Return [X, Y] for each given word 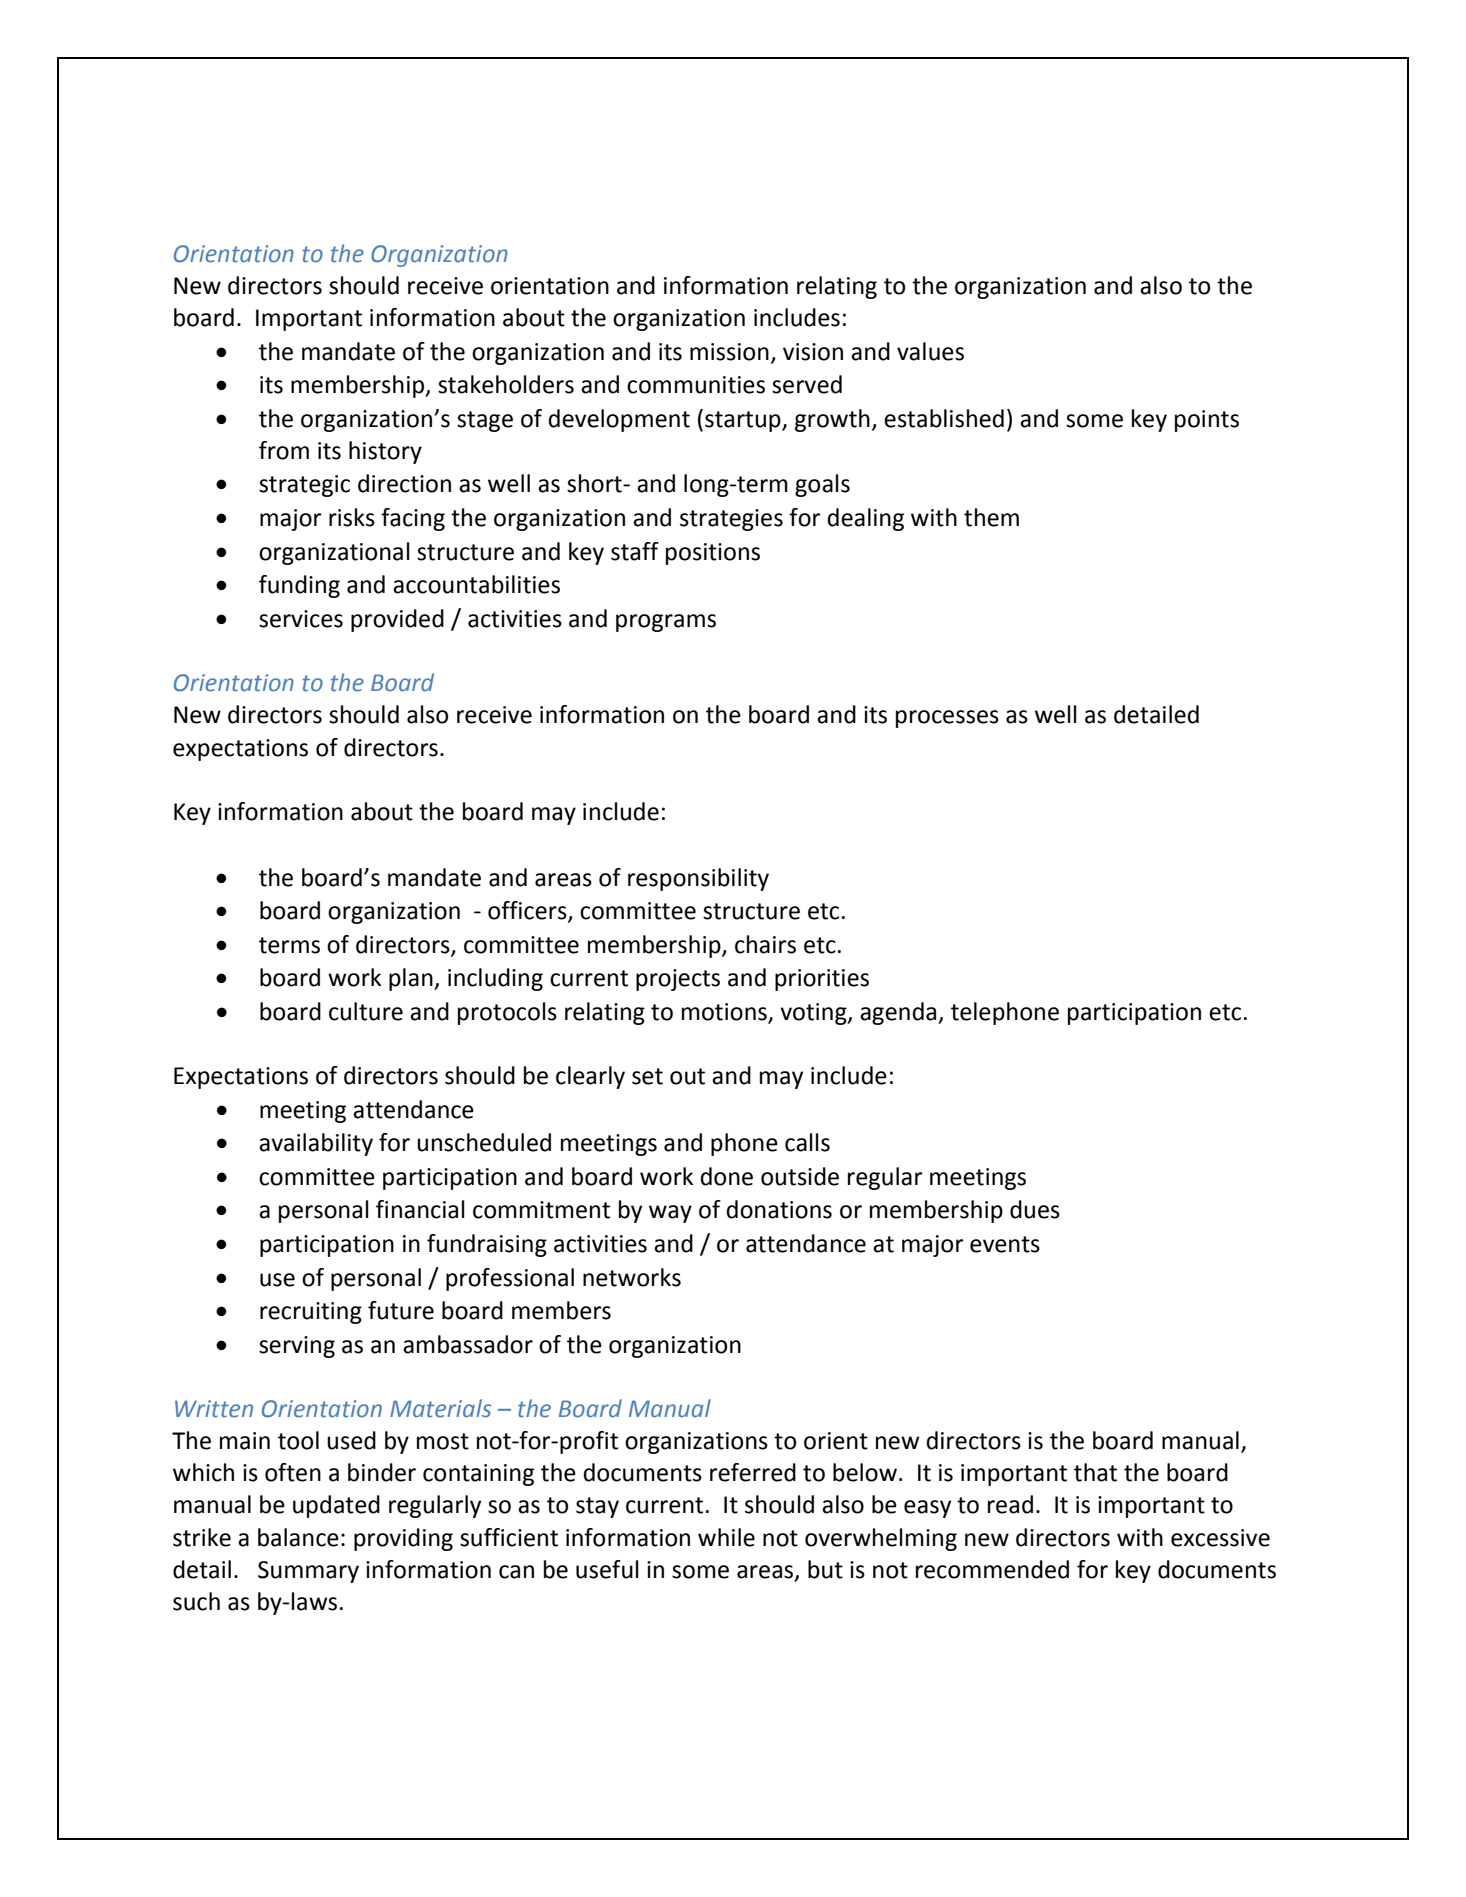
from [284, 450]
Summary [308, 1572]
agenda [899, 1013]
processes [947, 719]
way [670, 1214]
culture [366, 1011]
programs [666, 623]
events [1005, 1244]
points [1207, 421]
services [301, 619]
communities [696, 385]
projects [678, 980]
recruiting [311, 1313]
